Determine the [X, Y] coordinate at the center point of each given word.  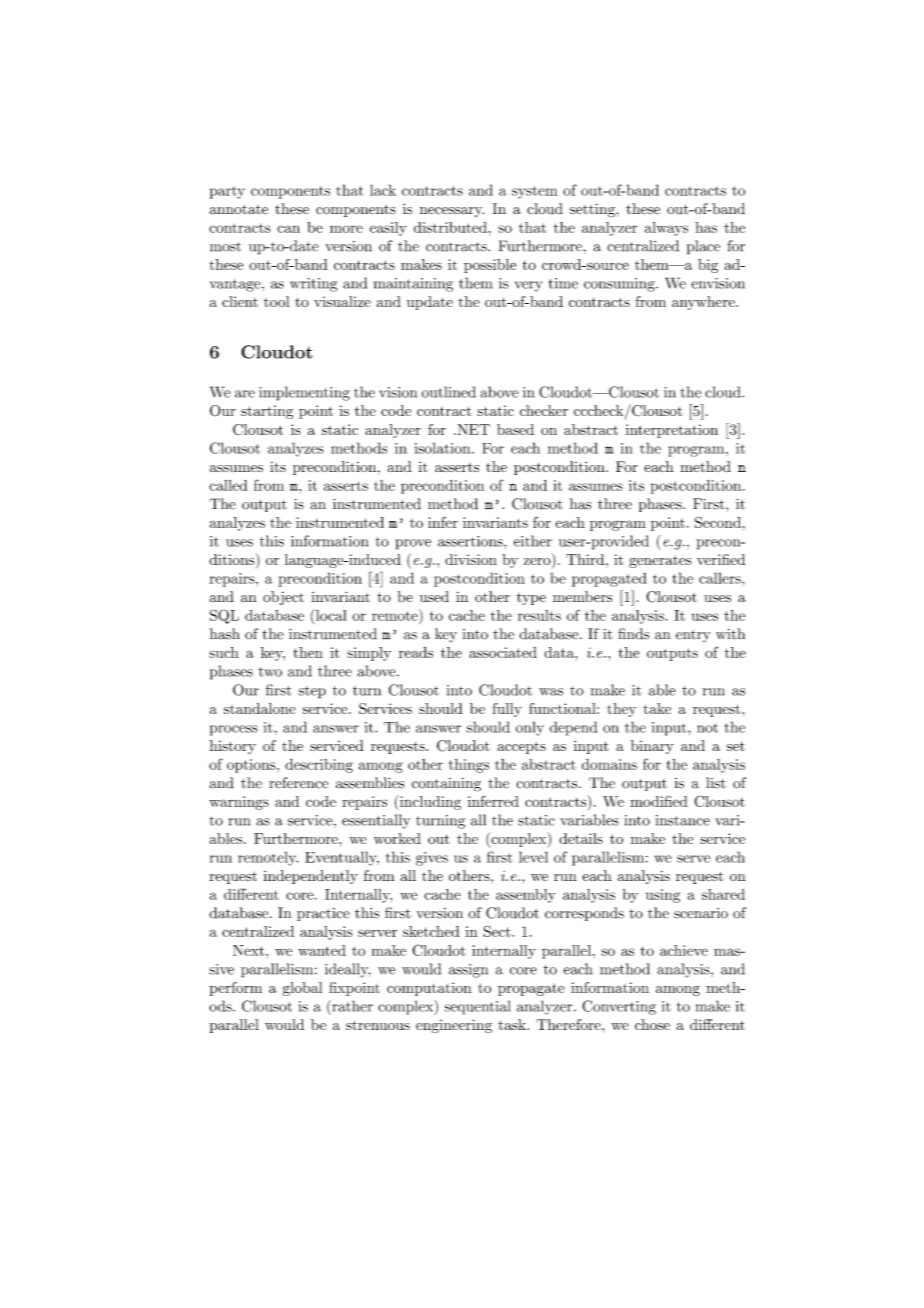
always [666, 229]
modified [659, 801]
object [283, 598]
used [434, 596]
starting [267, 412]
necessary [452, 212]
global [302, 989]
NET [472, 429]
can [288, 229]
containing [446, 785]
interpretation [672, 431]
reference [298, 783]
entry [693, 636]
